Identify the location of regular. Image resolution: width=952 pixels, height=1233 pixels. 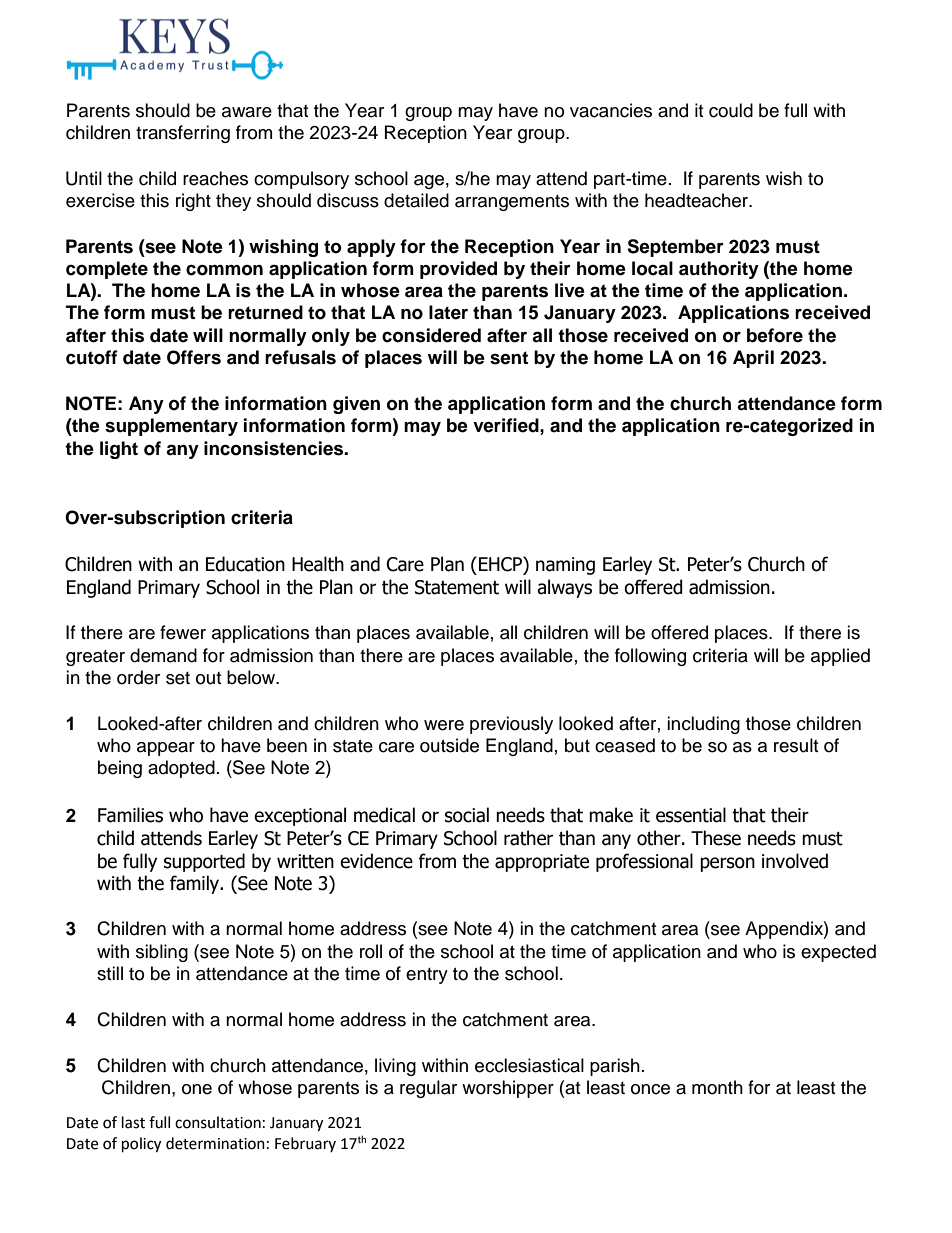
(428, 1089).
